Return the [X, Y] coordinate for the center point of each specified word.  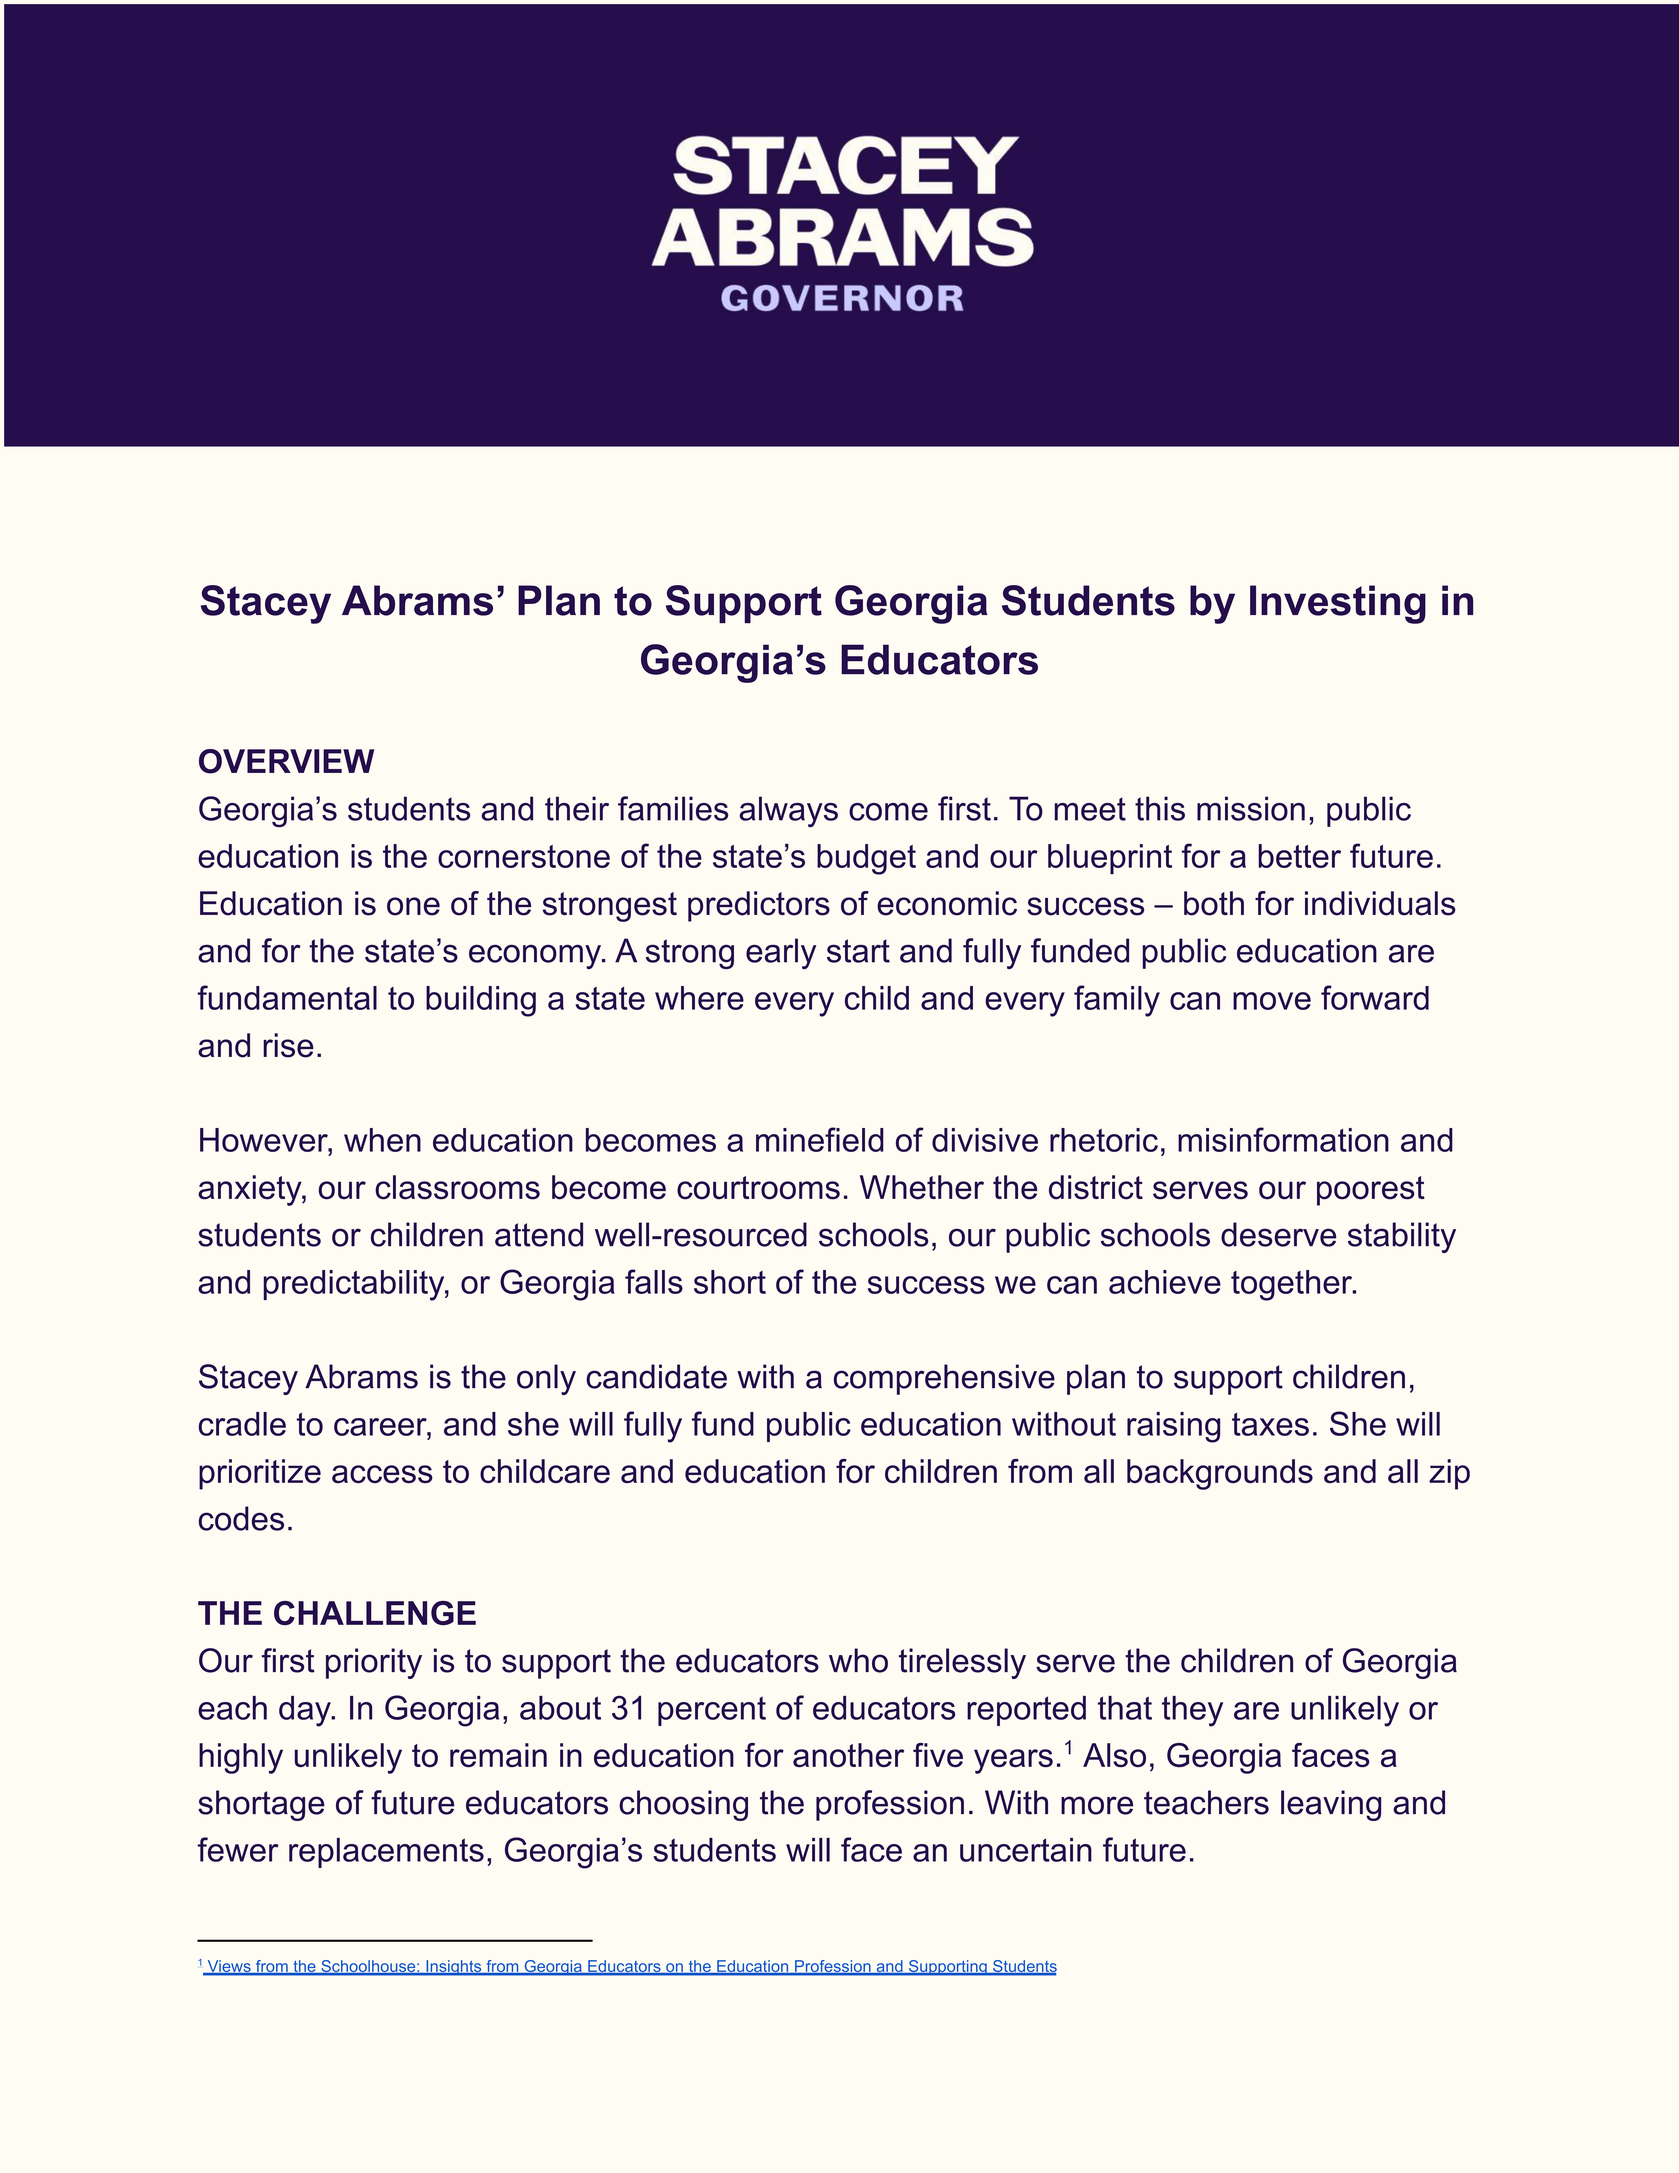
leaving [1331, 1805]
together [1292, 1285]
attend [539, 1234]
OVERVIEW [286, 761]
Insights [453, 1968]
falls [654, 1281]
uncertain [1026, 1850]
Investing [1338, 604]
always [788, 812]
